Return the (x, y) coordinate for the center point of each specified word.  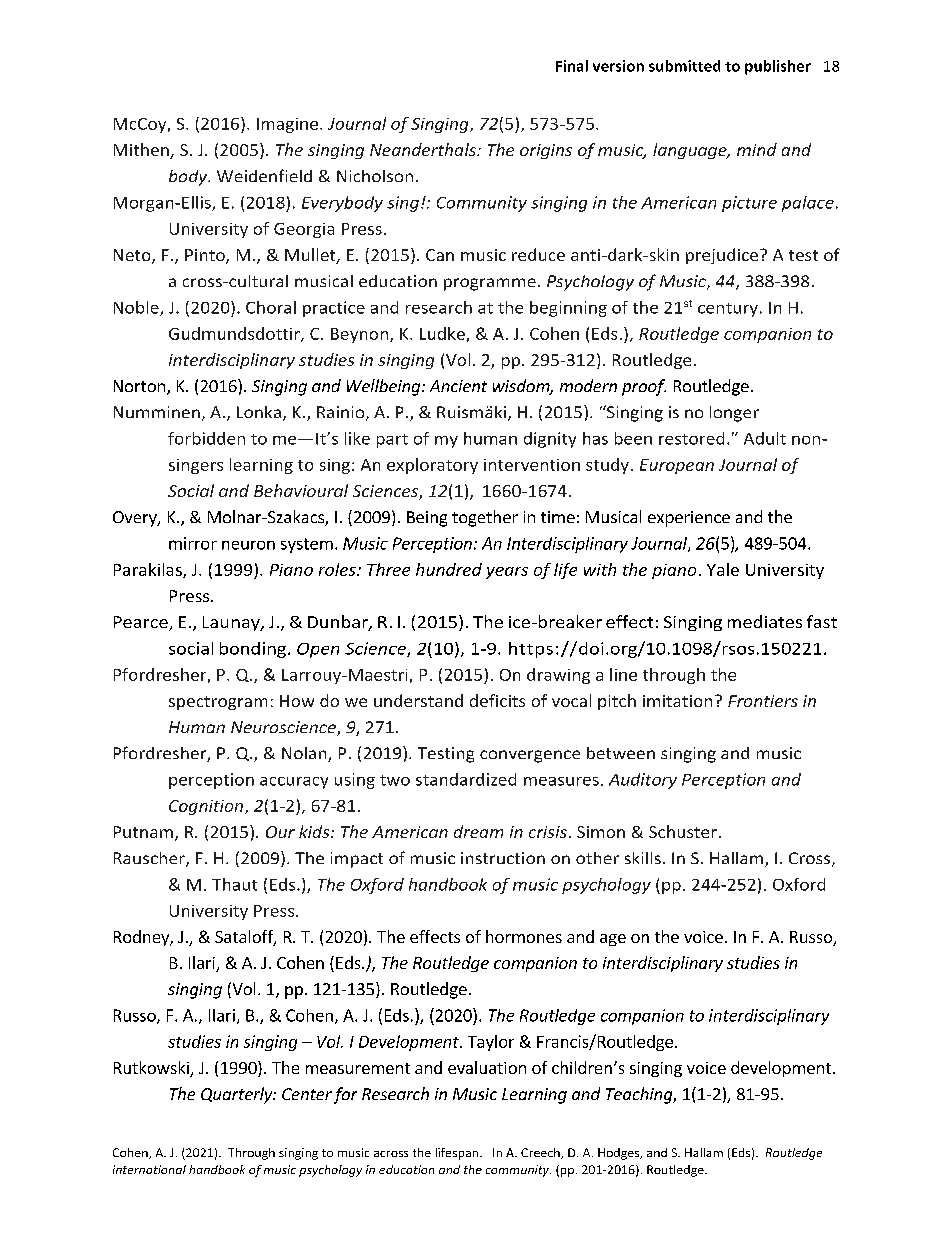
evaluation (487, 1067)
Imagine (289, 125)
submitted (684, 66)
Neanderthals (424, 149)
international (149, 1169)
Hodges (620, 1154)
